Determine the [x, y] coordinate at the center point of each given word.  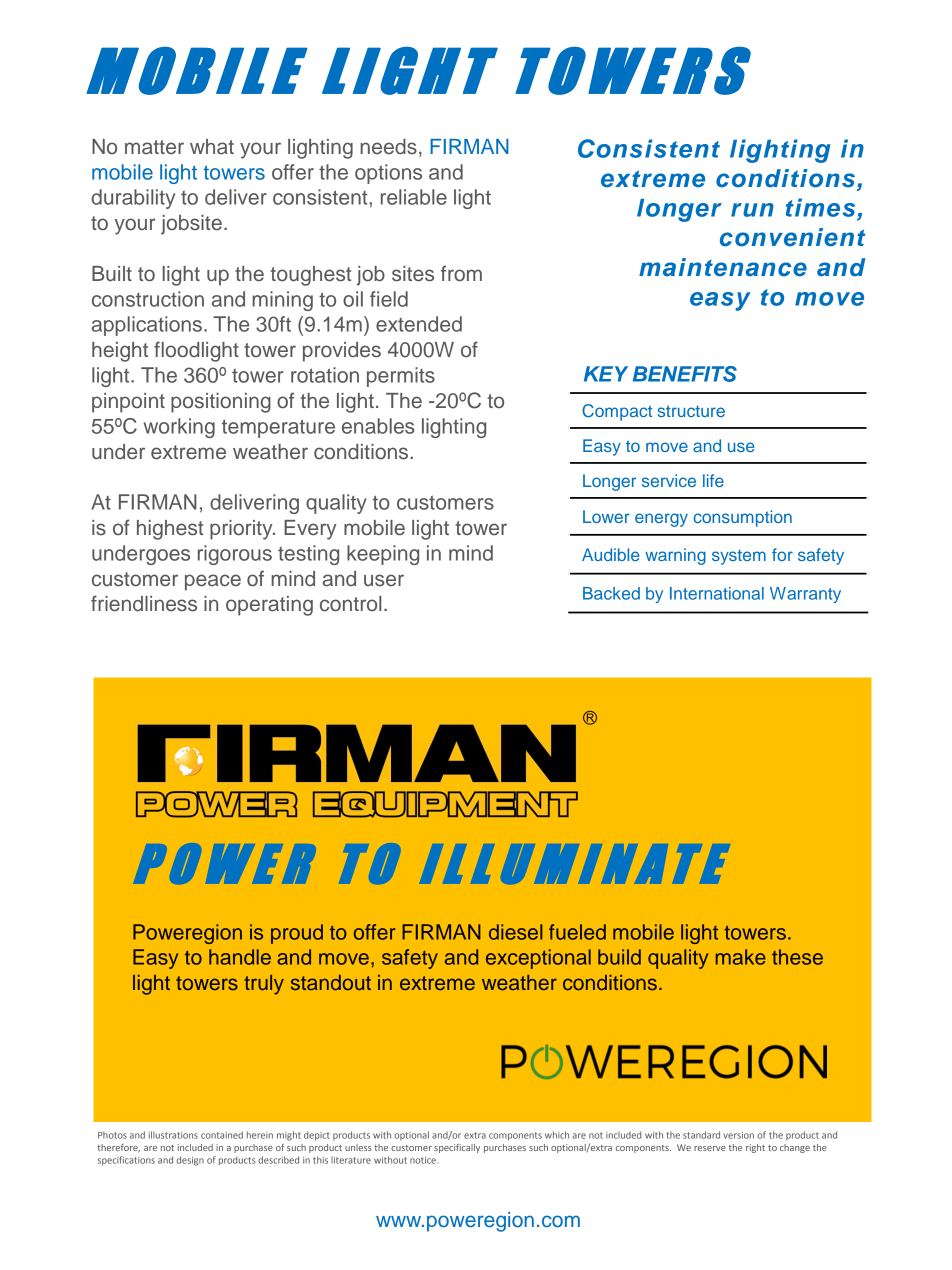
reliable [414, 197]
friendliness [144, 603]
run [752, 210]
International [717, 593]
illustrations [173, 1135]
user [384, 580]
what [212, 147]
